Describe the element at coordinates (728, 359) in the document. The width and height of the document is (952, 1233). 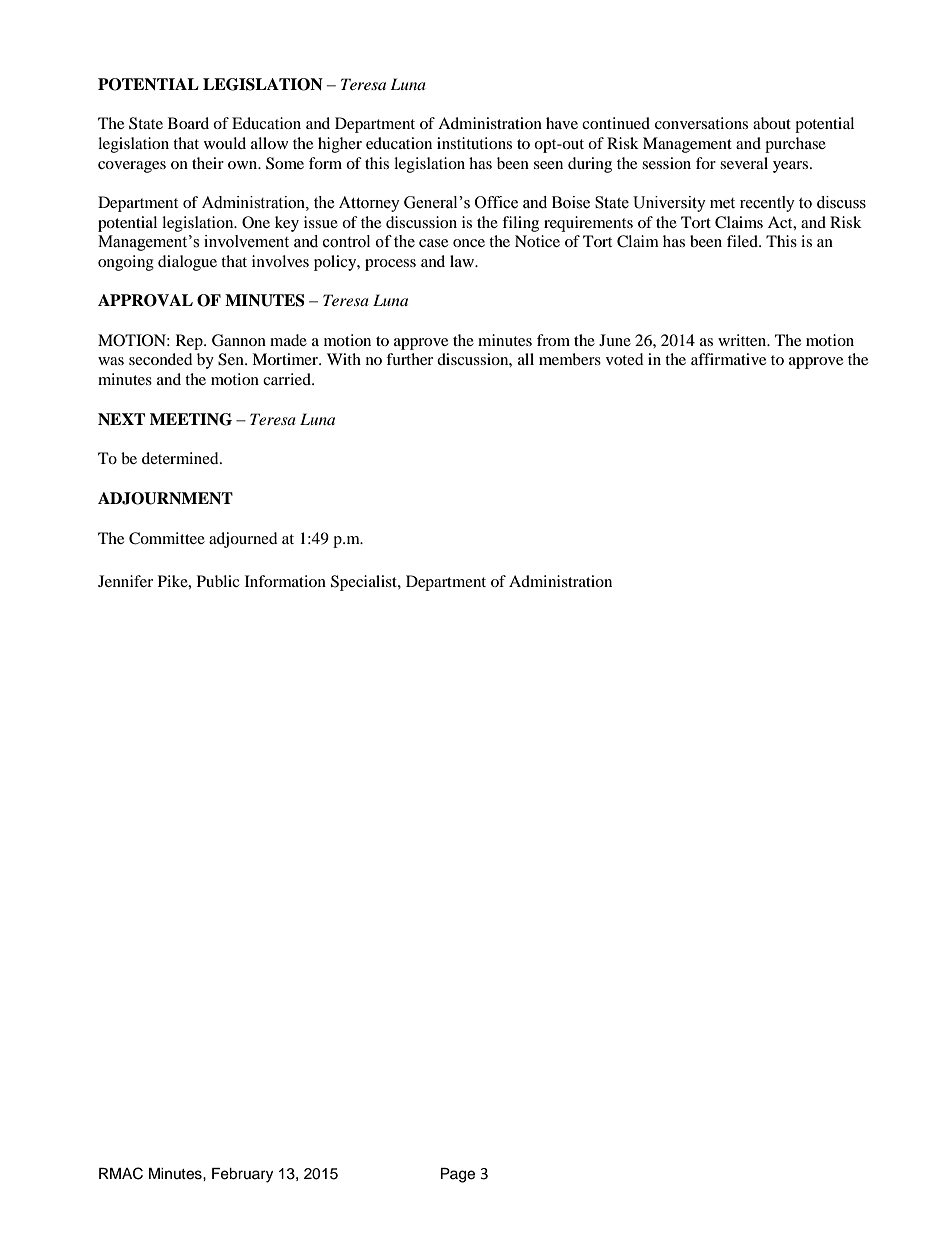
I see `affirmative` at that location.
